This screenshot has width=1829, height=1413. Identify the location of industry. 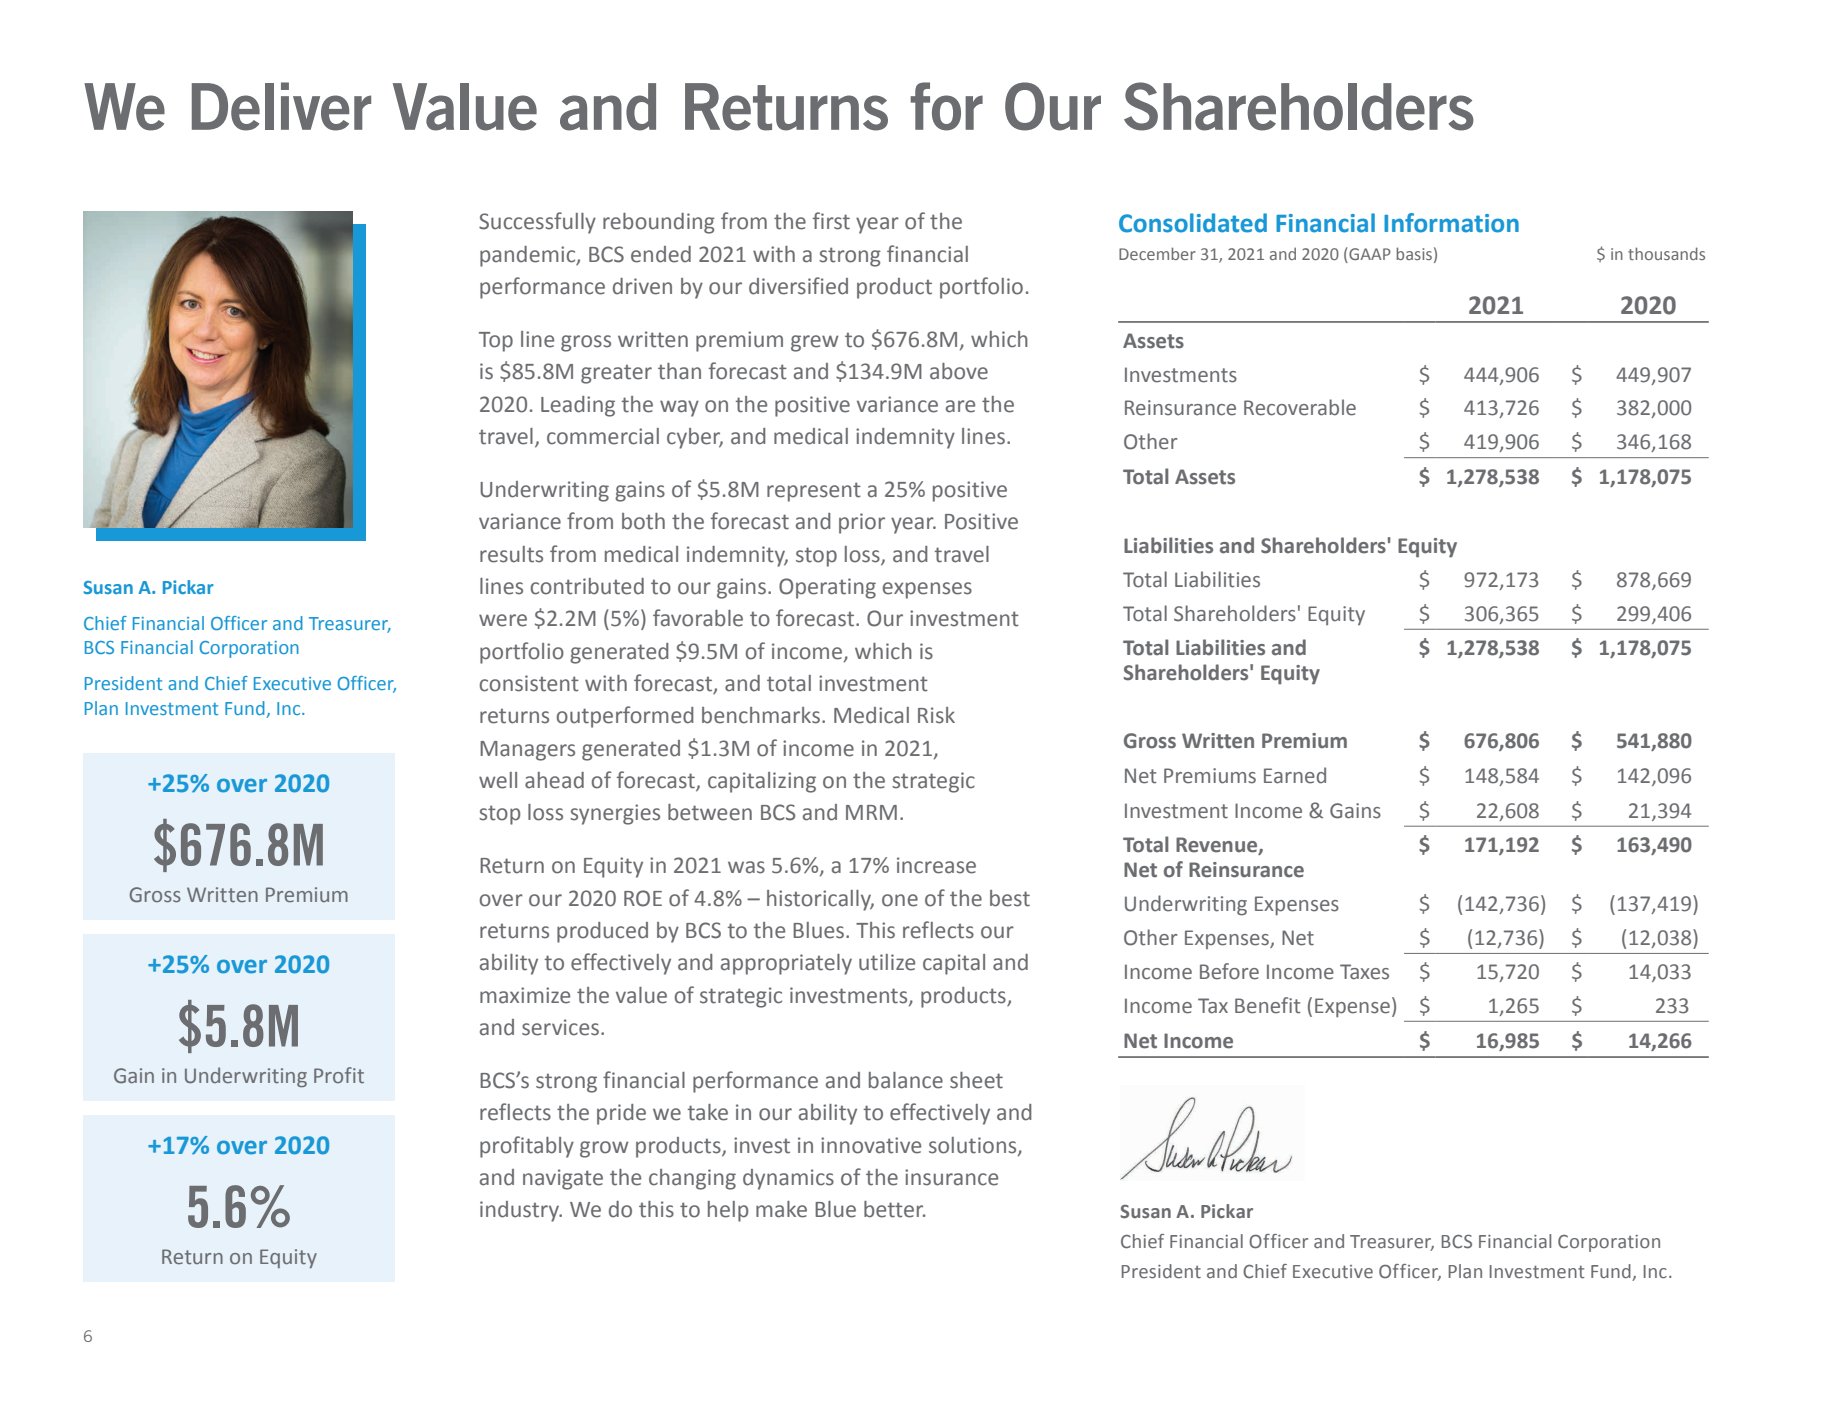
(521, 1211).
